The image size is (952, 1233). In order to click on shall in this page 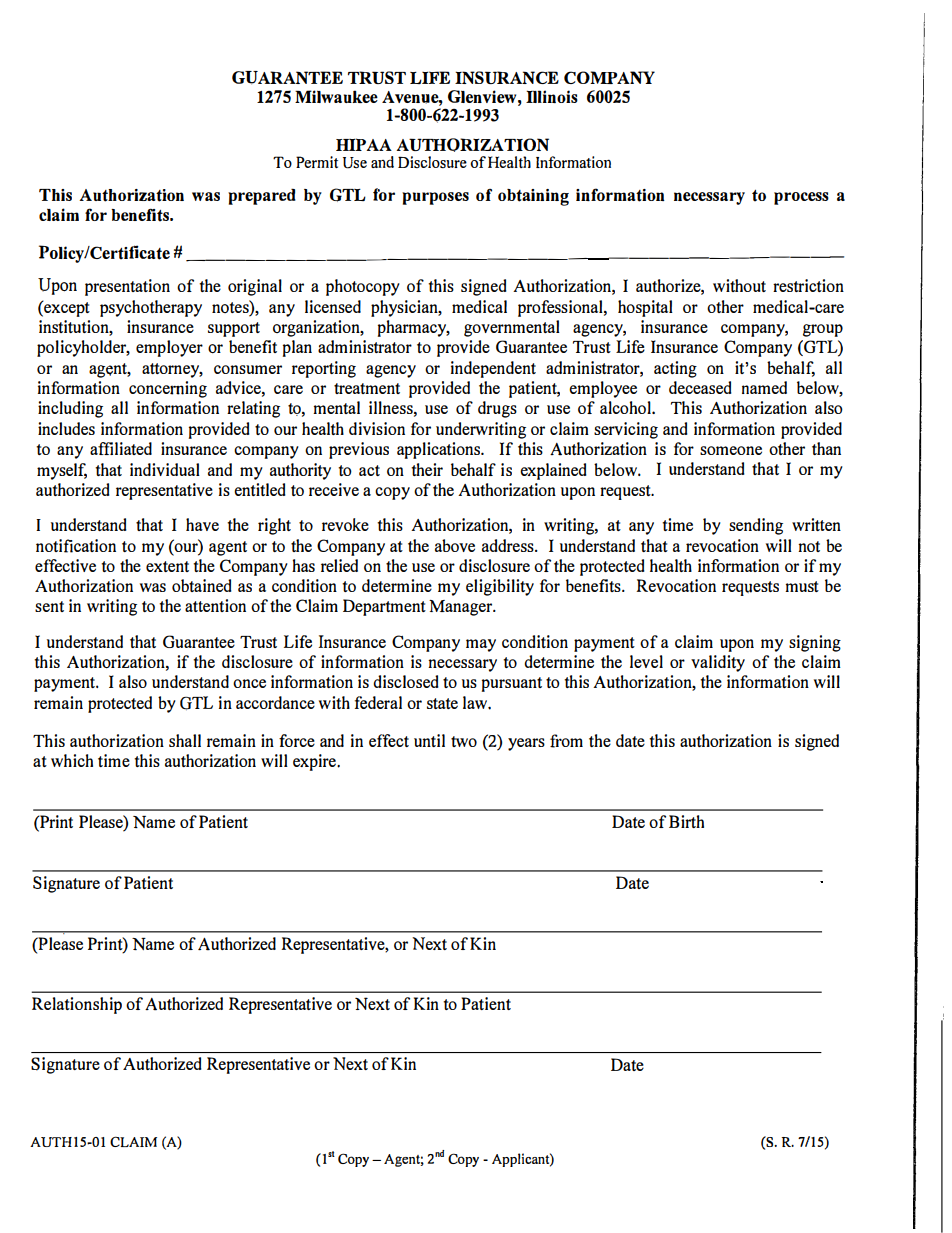, I will do `click(185, 740)`.
